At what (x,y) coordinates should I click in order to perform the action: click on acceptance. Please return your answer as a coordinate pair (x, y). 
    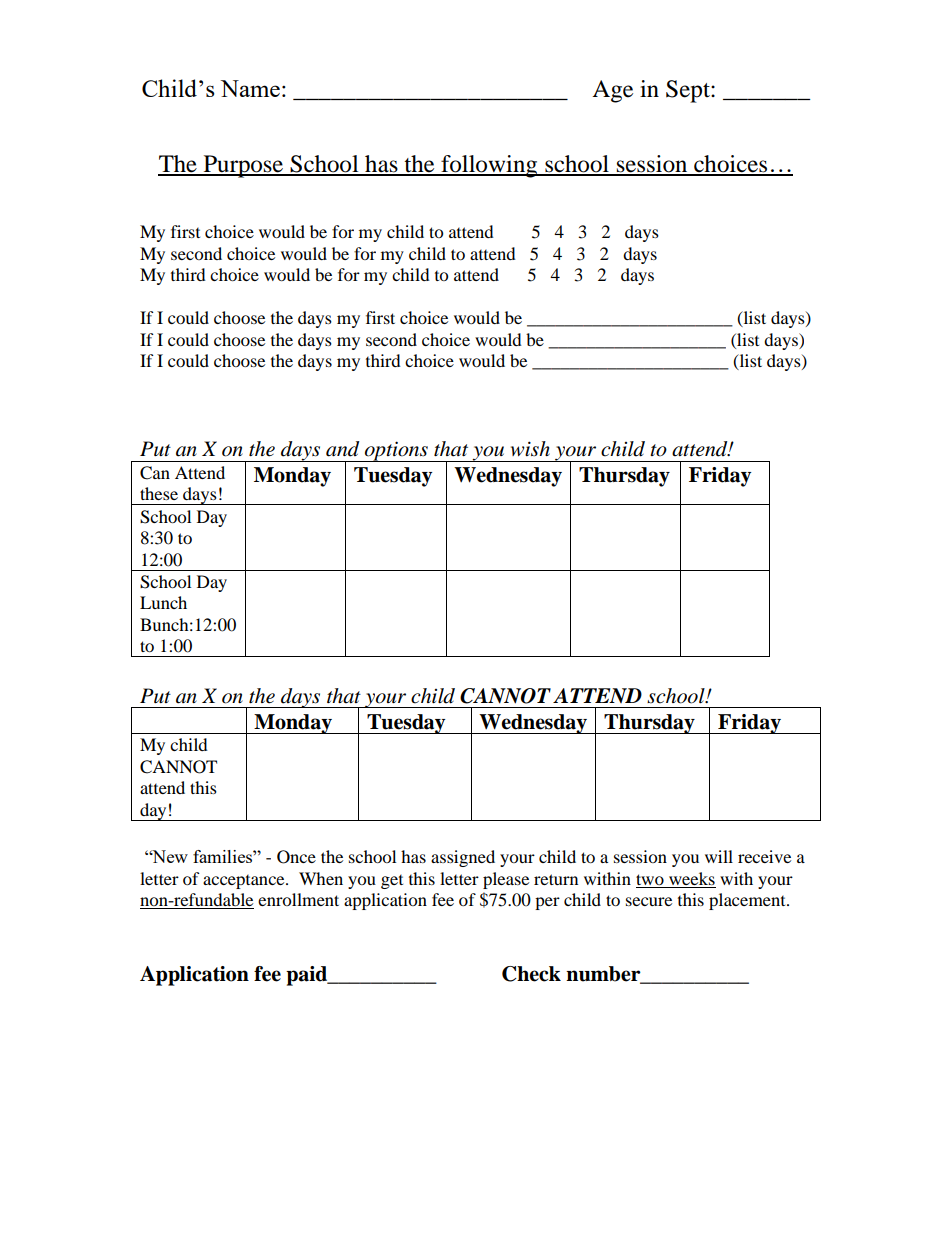
    Looking at the image, I should click on (245, 882).
